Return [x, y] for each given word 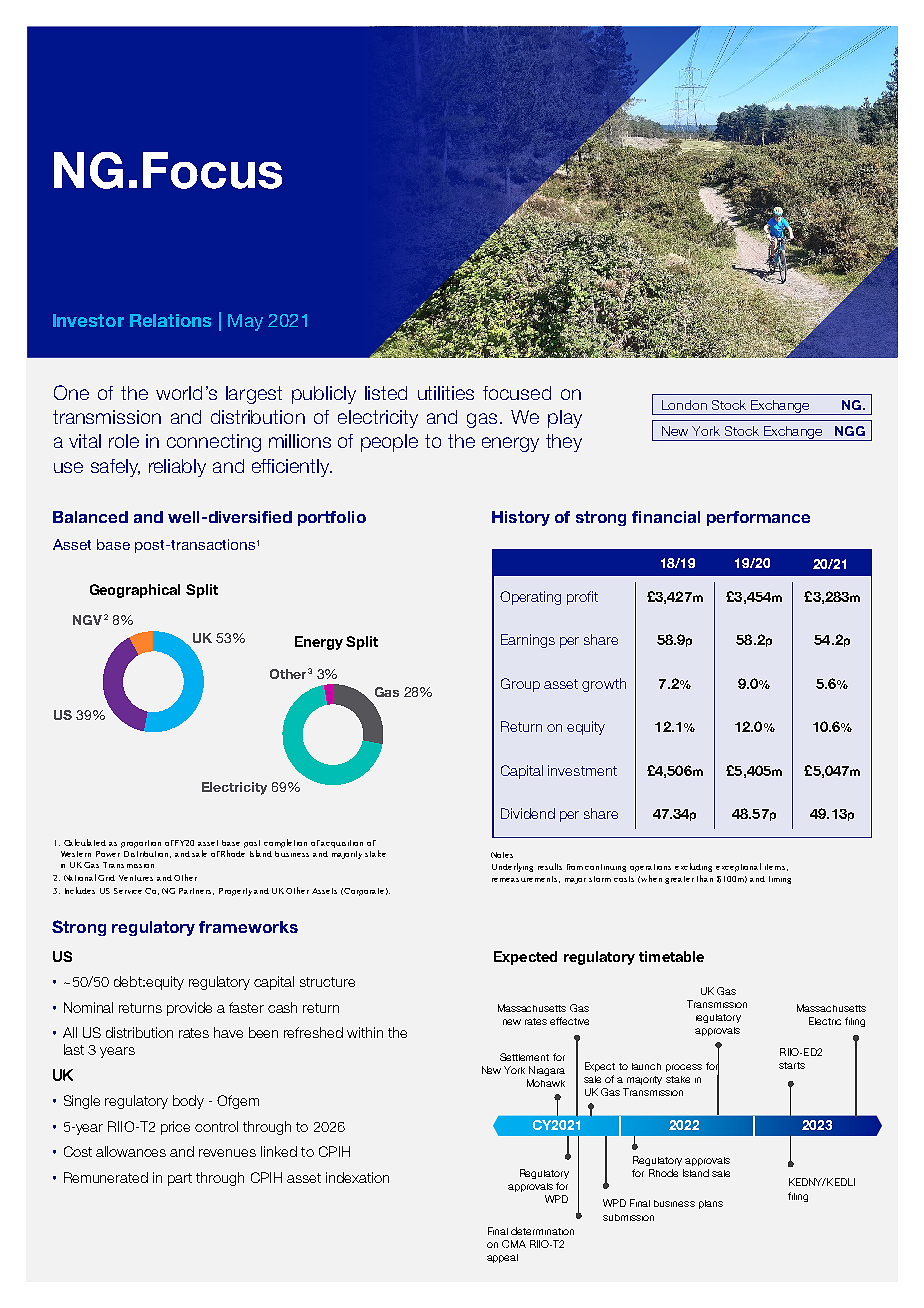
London [684, 405]
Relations [170, 320]
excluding [693, 867]
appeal [502, 1258]
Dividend [528, 813]
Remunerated [106, 1177]
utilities [446, 393]
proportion [141, 844]
